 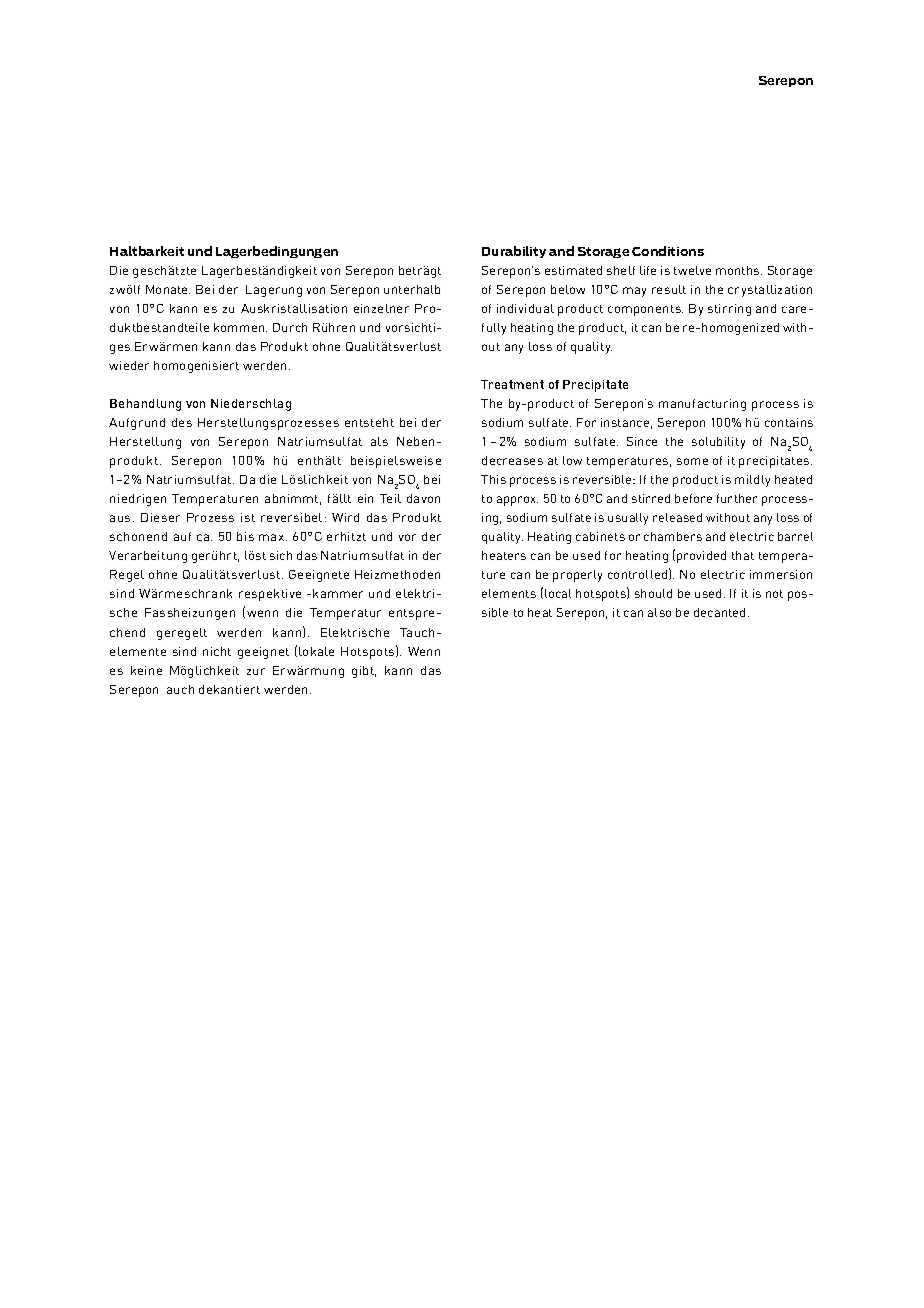 I want to click on twelve, so click(x=692, y=270).
